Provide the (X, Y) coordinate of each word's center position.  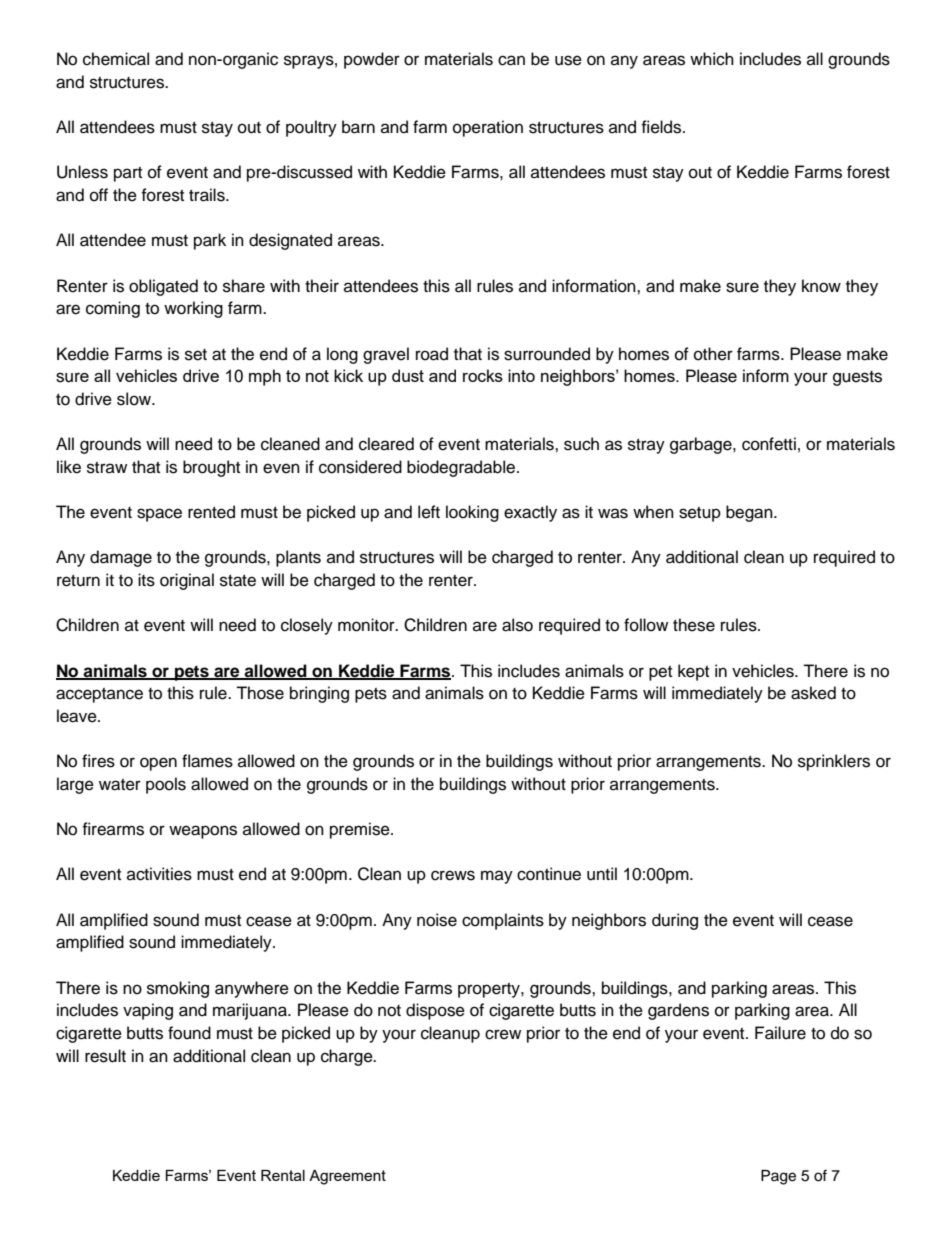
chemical (116, 59)
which (712, 59)
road (432, 354)
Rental (283, 1175)
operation (488, 128)
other (713, 354)
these (694, 625)
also (517, 625)
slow (135, 399)
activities (159, 874)
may (497, 877)
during (675, 921)
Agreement (347, 1177)
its (146, 580)
